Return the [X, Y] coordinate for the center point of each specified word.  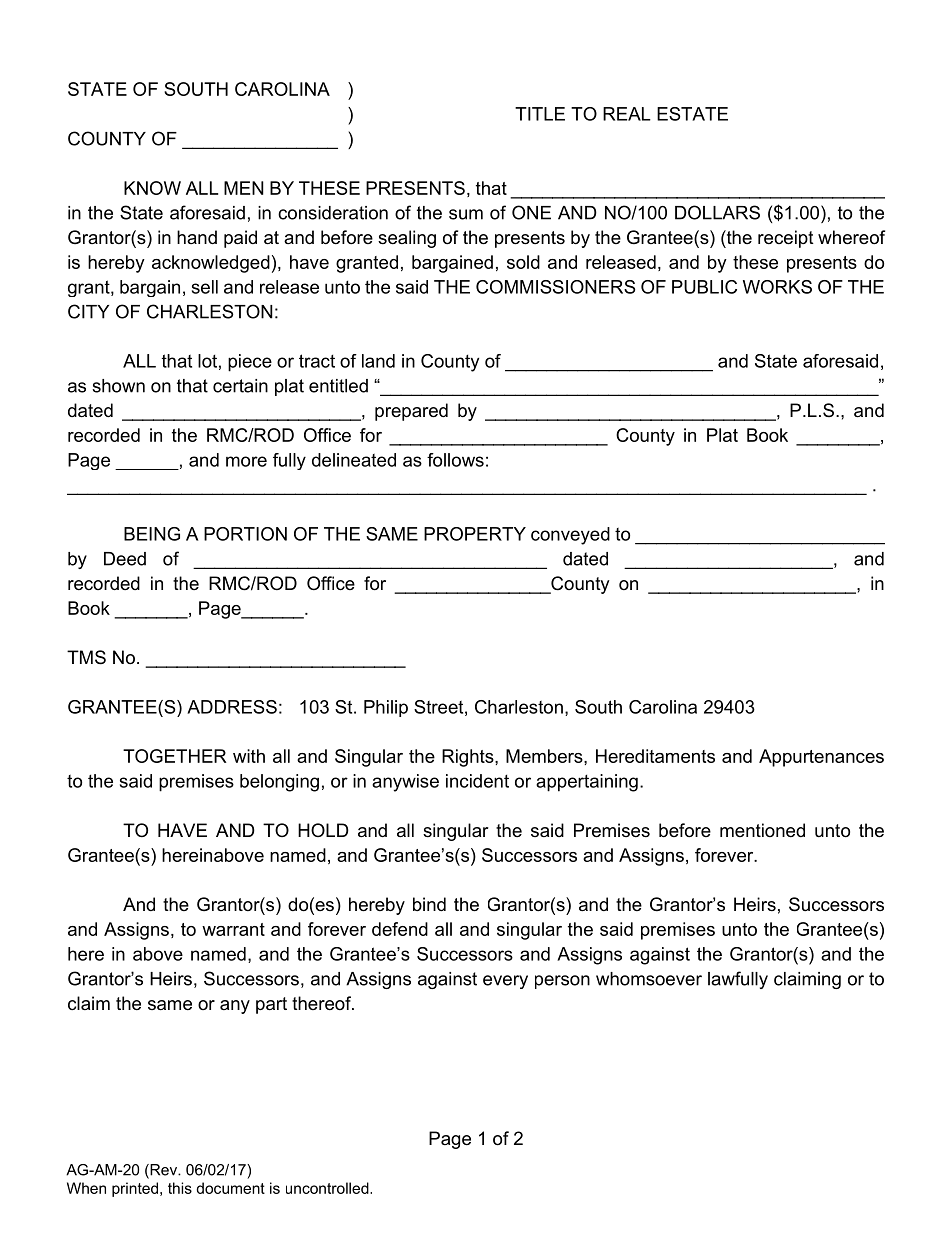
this [180, 1188]
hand [197, 237]
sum [466, 214]
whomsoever [649, 979]
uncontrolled [328, 1188]
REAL [627, 114]
